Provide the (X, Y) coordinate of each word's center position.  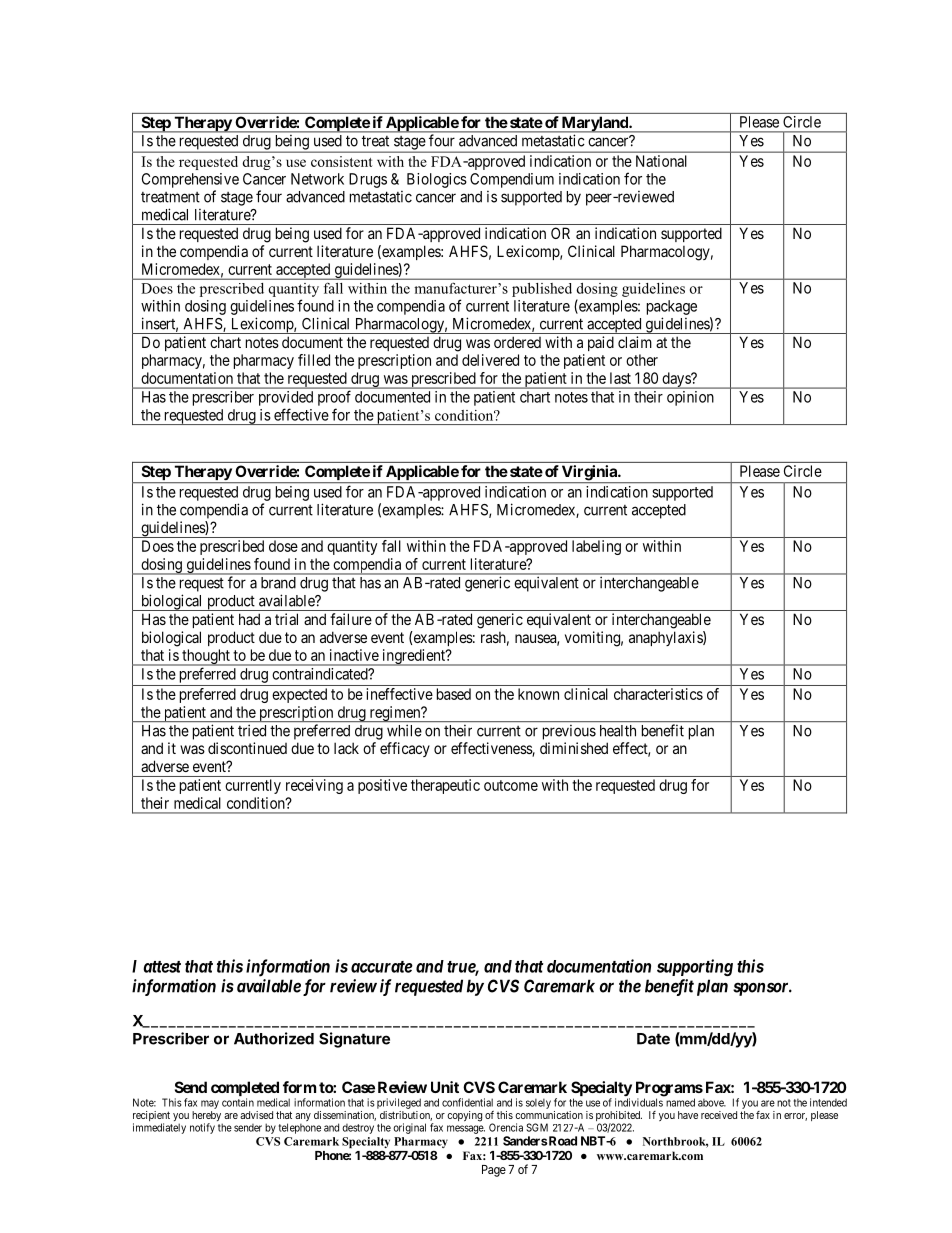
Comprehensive (190, 180)
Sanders (525, 1141)
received (719, 1115)
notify (202, 1128)
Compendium (512, 180)
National (661, 161)
